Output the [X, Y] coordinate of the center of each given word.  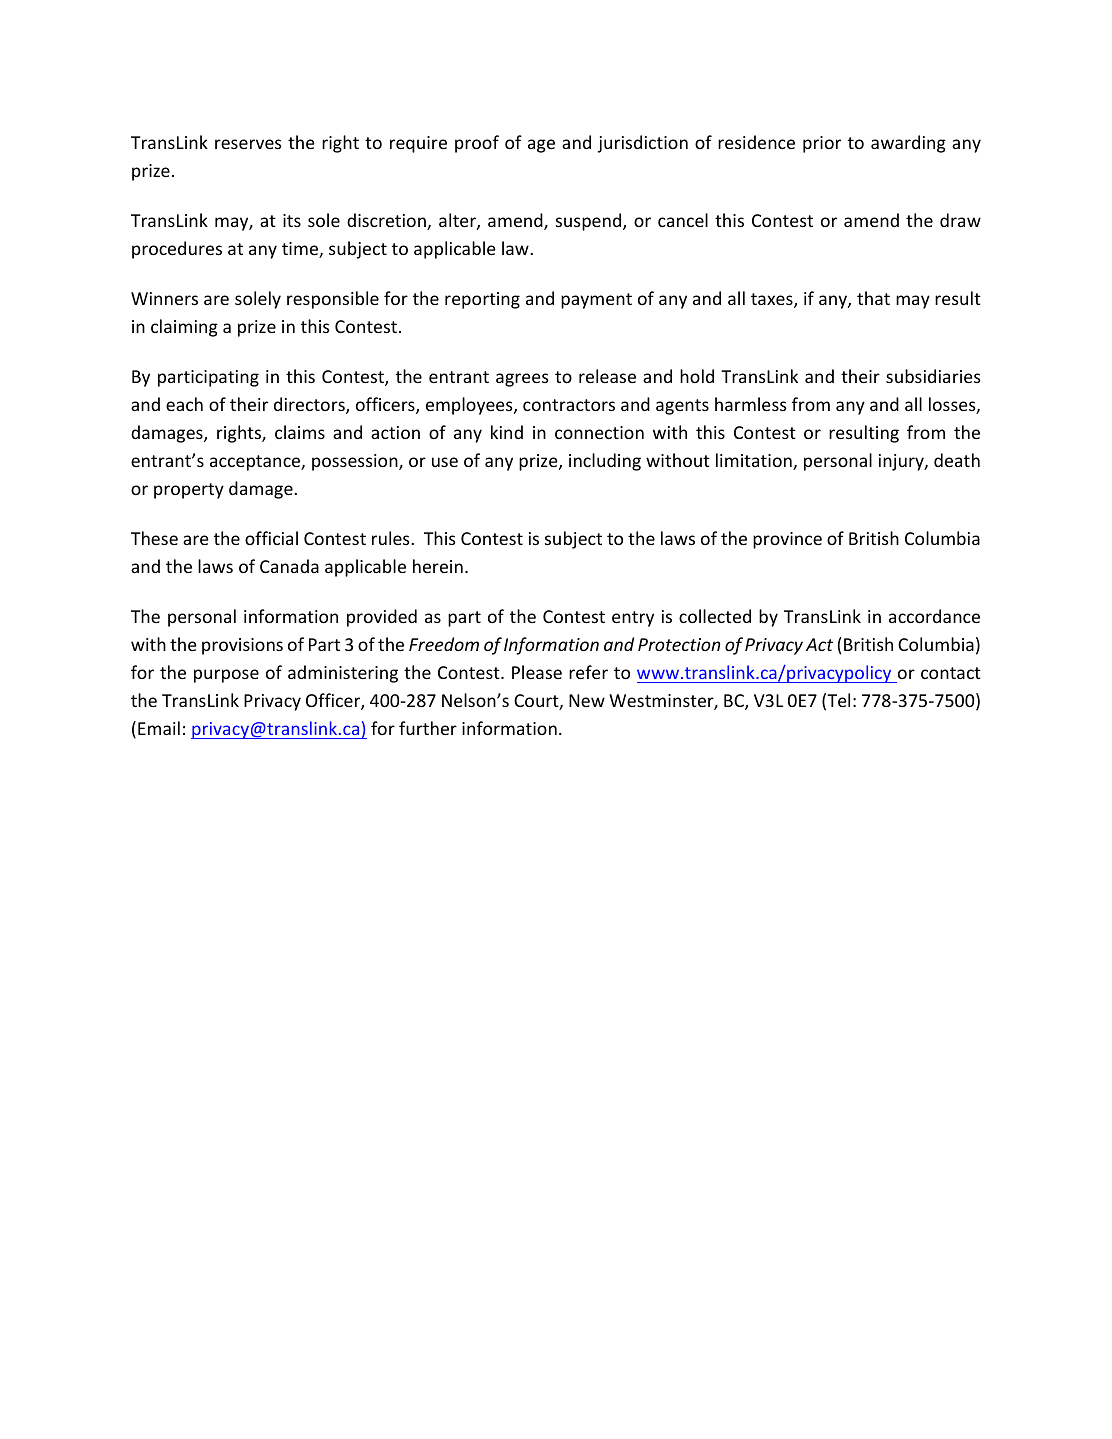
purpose [226, 676]
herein [438, 566]
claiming [184, 328]
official [271, 538]
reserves [248, 144]
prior [822, 144]
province [787, 540]
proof [477, 144]
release [607, 376]
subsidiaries [933, 376]
